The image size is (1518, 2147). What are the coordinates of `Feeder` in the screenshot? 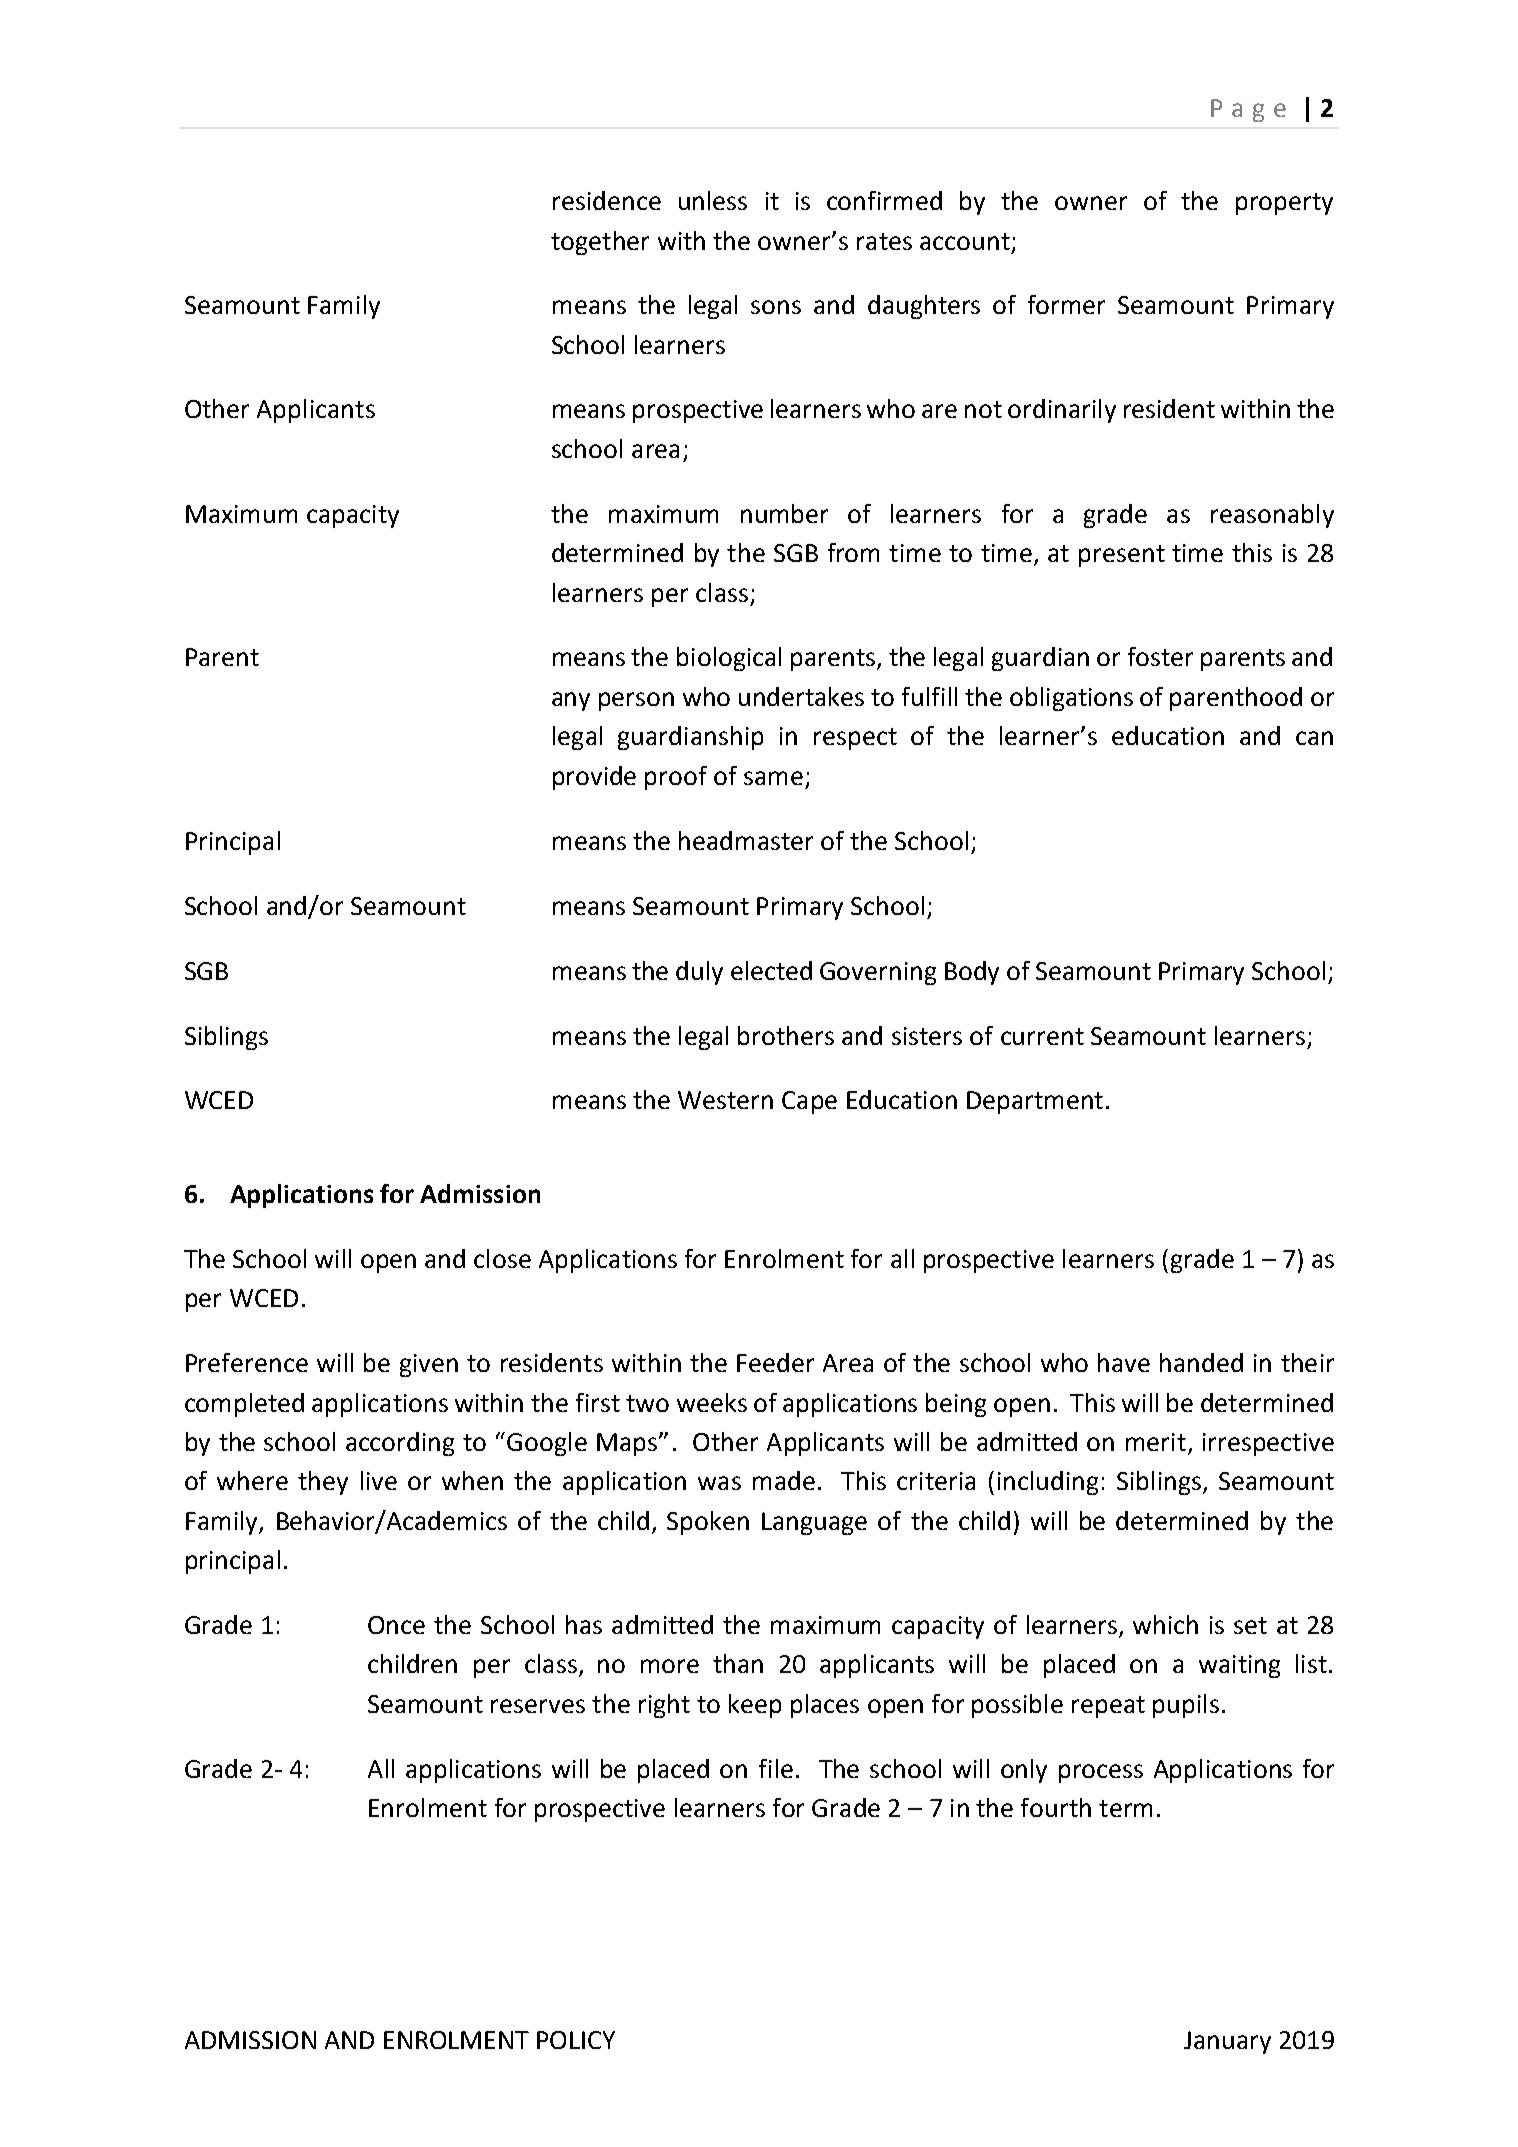 It's located at (775, 1362).
